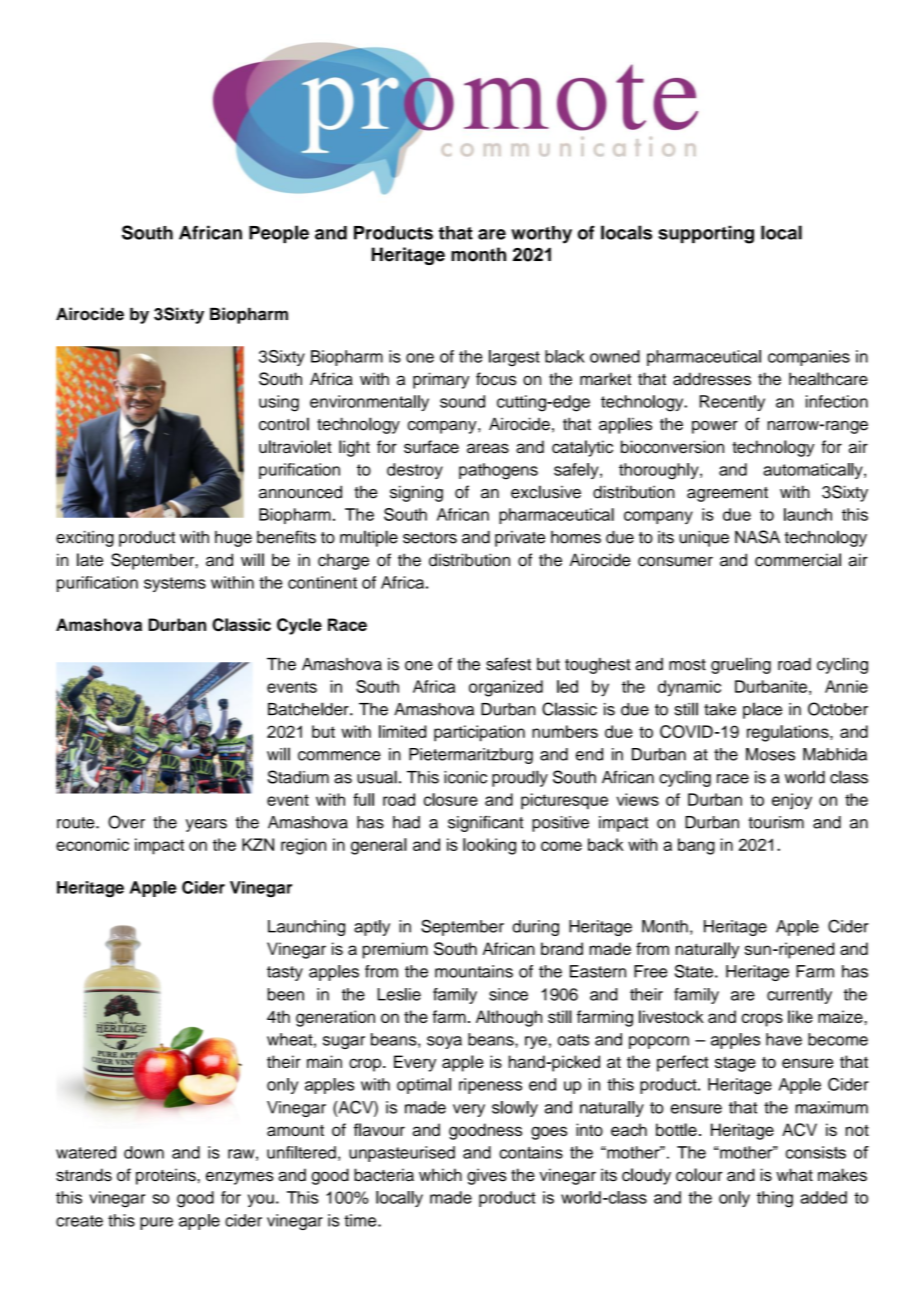 The height and width of the screenshot is (1308, 924). Describe the element at coordinates (279, 234) in the screenshot. I see `People` at that location.
